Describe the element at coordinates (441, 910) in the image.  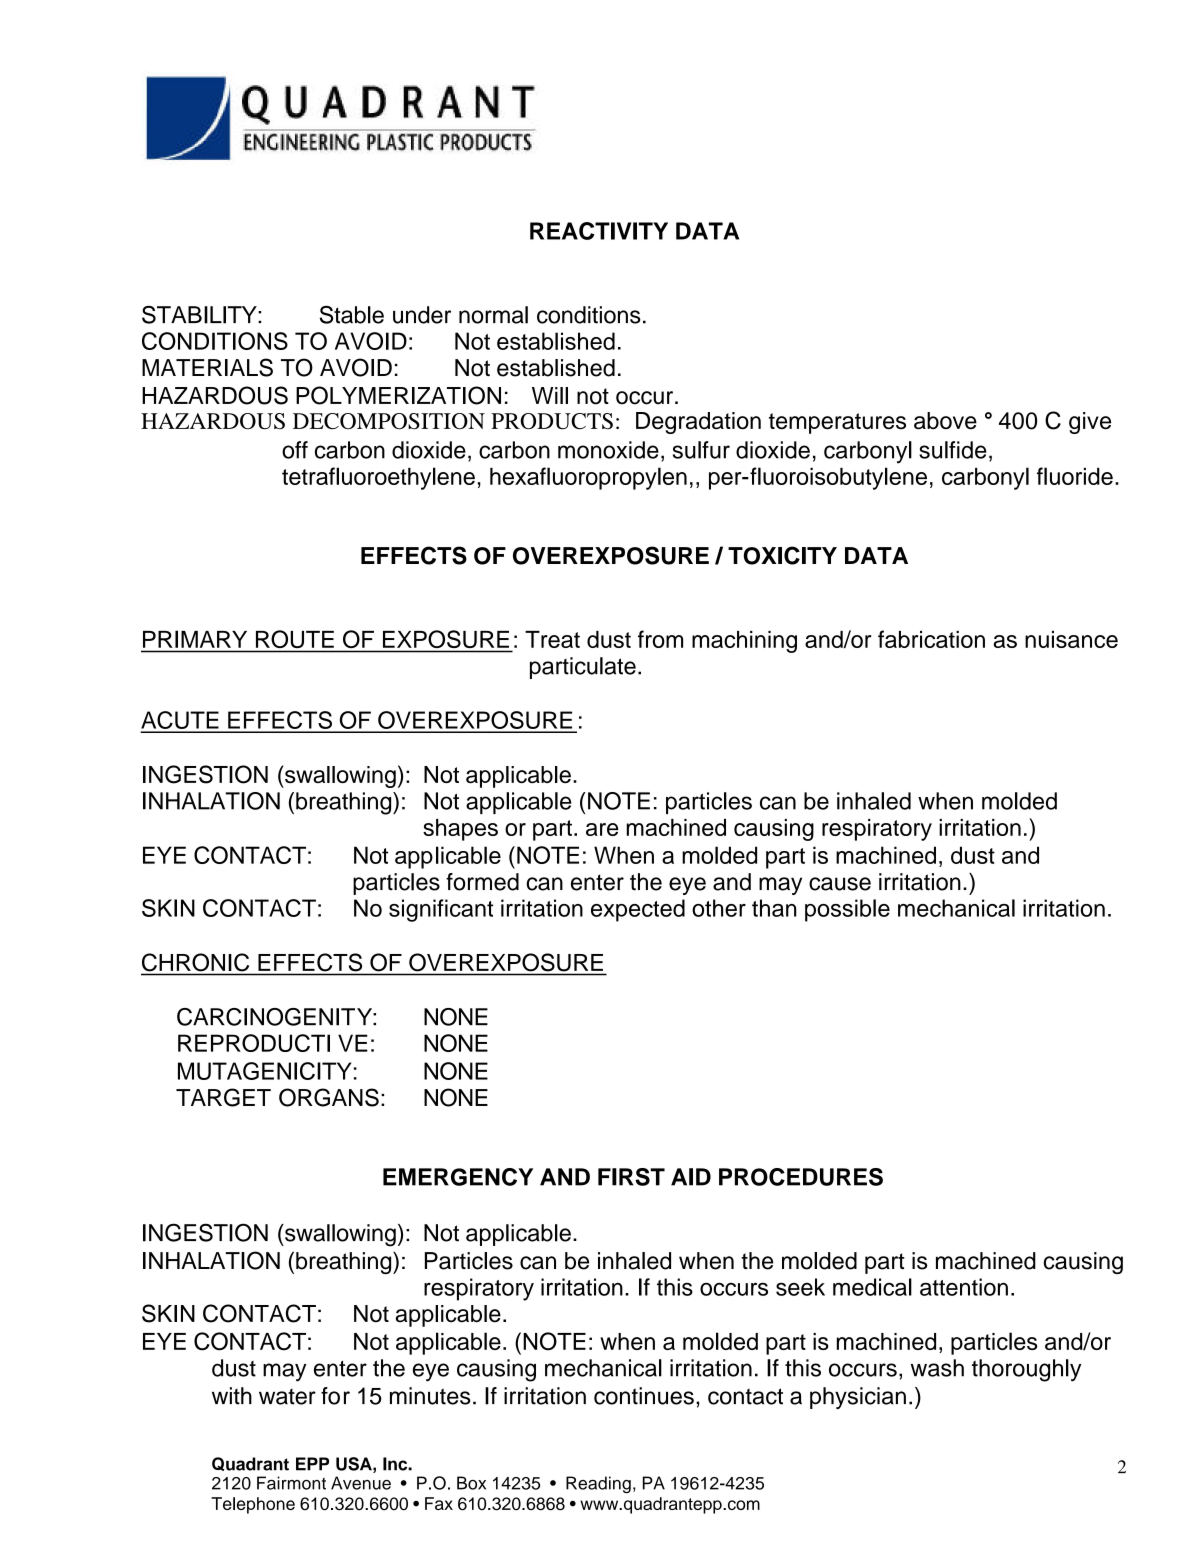
I see `significant` at that location.
